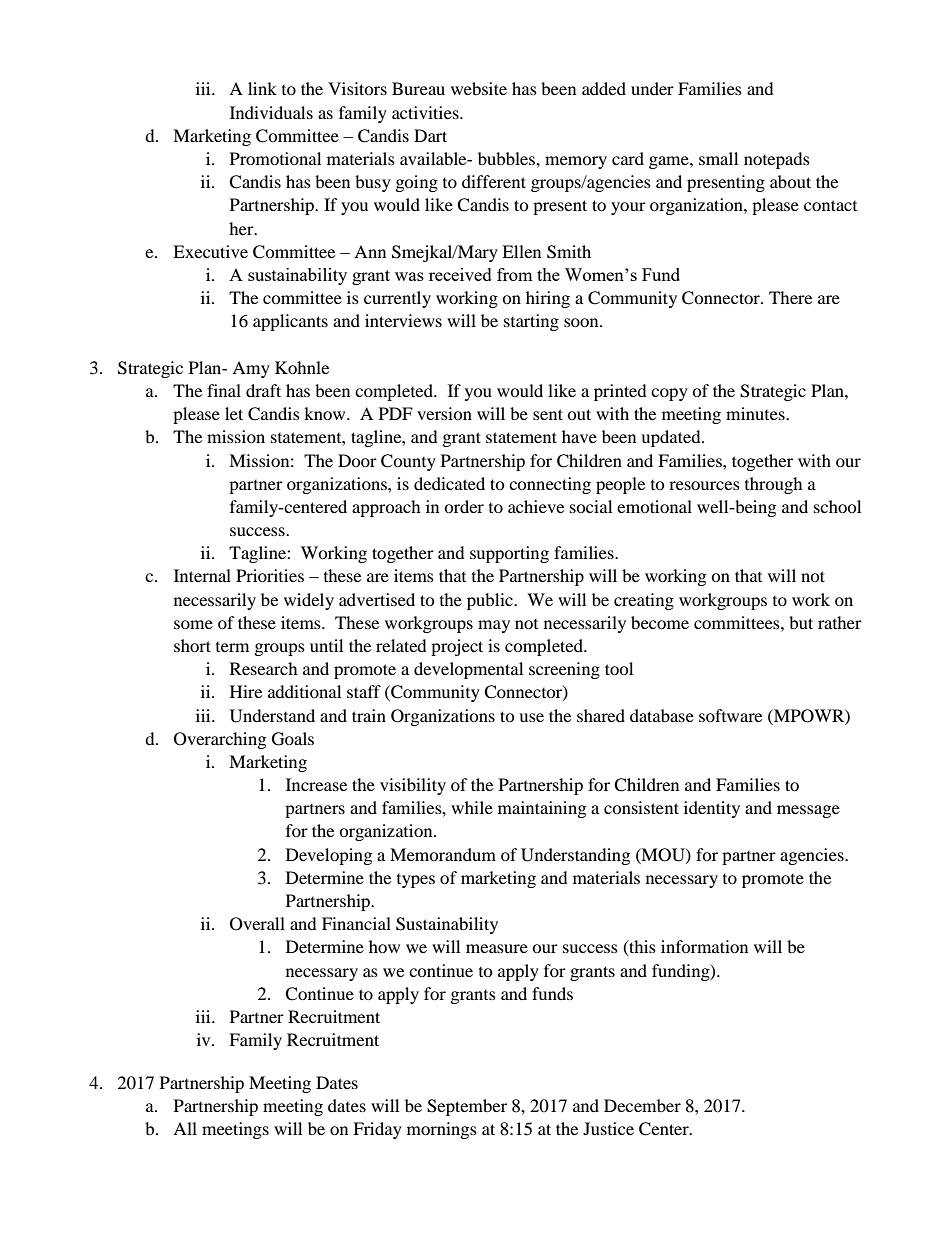 The width and height of the screenshot is (952, 1233). Describe the element at coordinates (777, 160) in the screenshot. I see `notepads` at that location.
